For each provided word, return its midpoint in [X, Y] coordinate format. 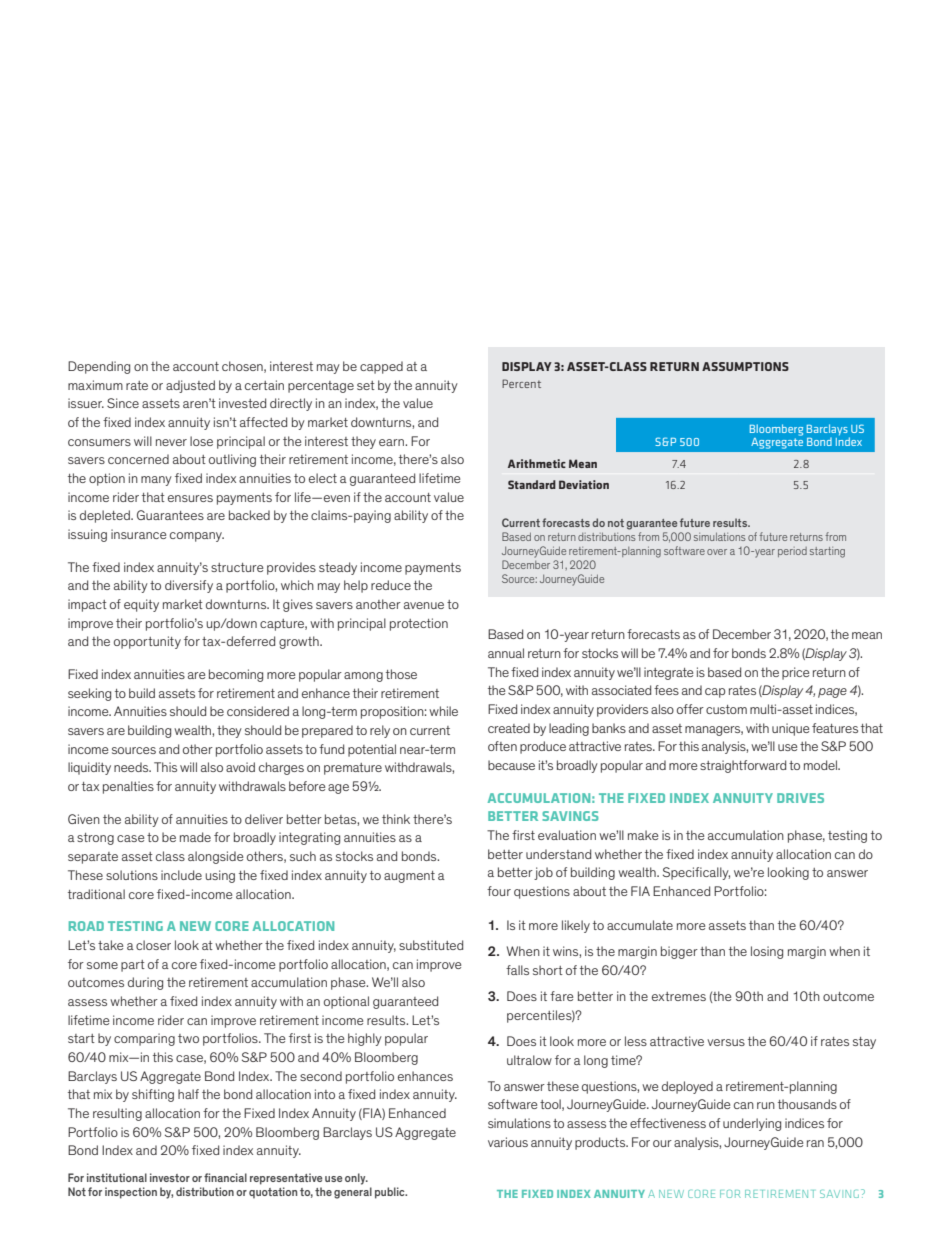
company [197, 537]
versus [726, 1042]
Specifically [696, 873]
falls [517, 970]
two [188, 1038]
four [499, 891]
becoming [236, 675]
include [181, 875]
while [443, 711]
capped [381, 367]
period [792, 552]
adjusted [190, 386]
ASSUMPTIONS [745, 366]
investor [170, 1177]
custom [726, 709]
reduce [391, 585]
